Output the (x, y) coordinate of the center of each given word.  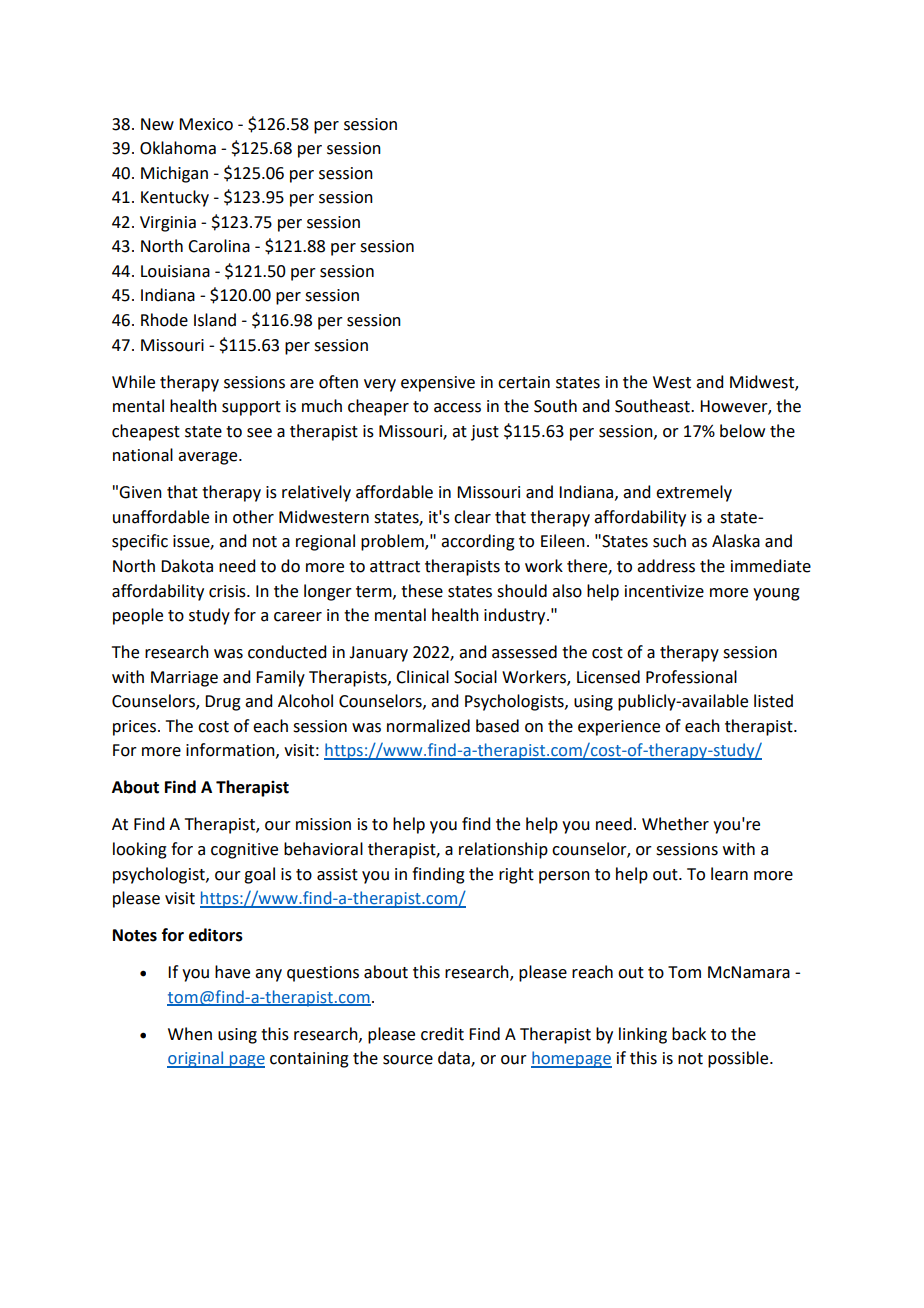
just (485, 433)
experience (619, 728)
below (742, 431)
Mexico (206, 124)
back (689, 1034)
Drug (223, 703)
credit (442, 1034)
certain (524, 382)
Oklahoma (178, 148)
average (209, 458)
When (190, 1034)
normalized (428, 726)
